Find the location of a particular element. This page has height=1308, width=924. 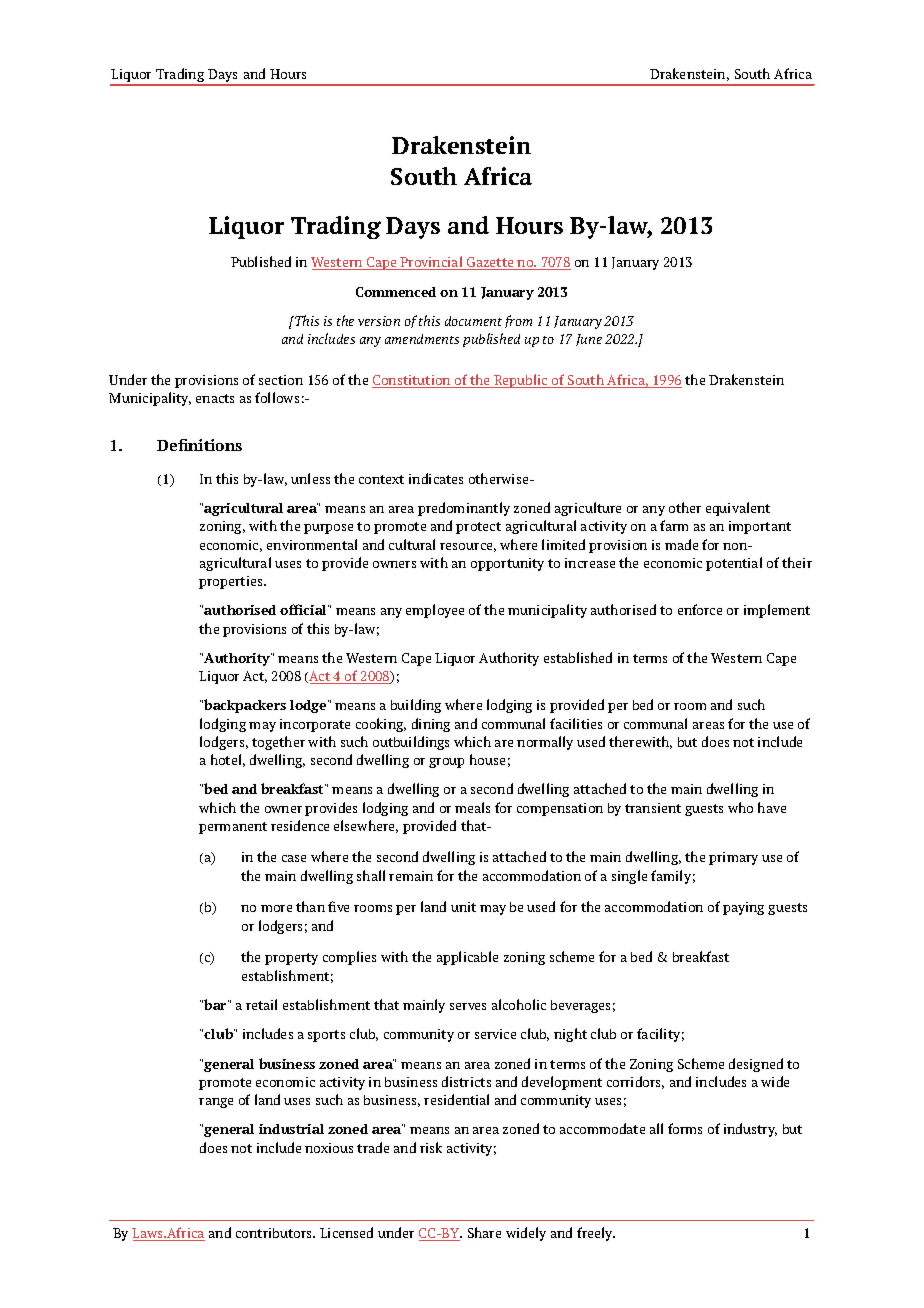

version is located at coordinates (379, 321).
